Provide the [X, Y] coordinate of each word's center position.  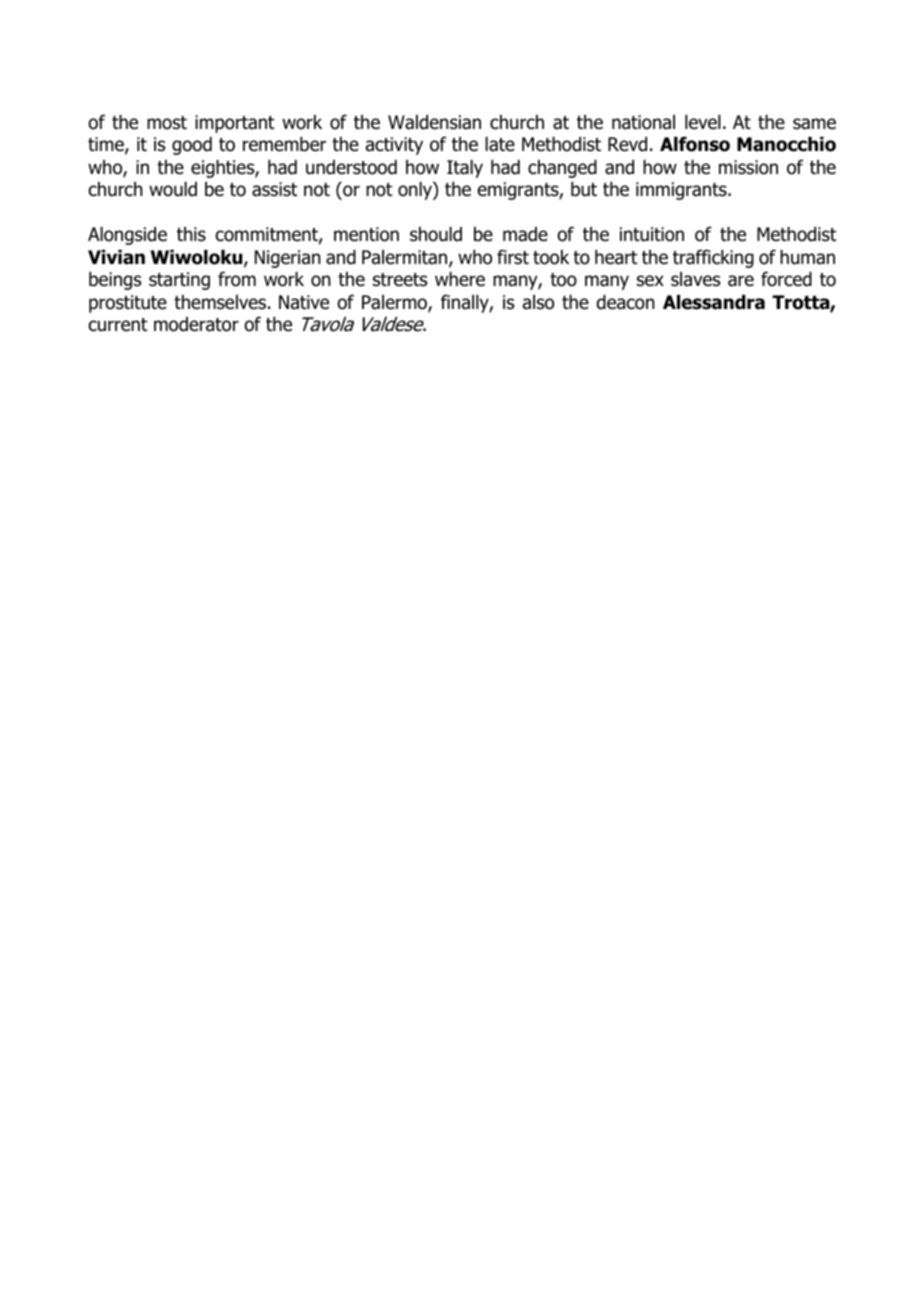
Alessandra [714, 302]
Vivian [116, 257]
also [538, 302]
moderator [196, 324]
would [173, 189]
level [703, 122]
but [584, 189]
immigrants [682, 191]
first [513, 257]
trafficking [713, 258]
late [500, 144]
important [235, 124]
